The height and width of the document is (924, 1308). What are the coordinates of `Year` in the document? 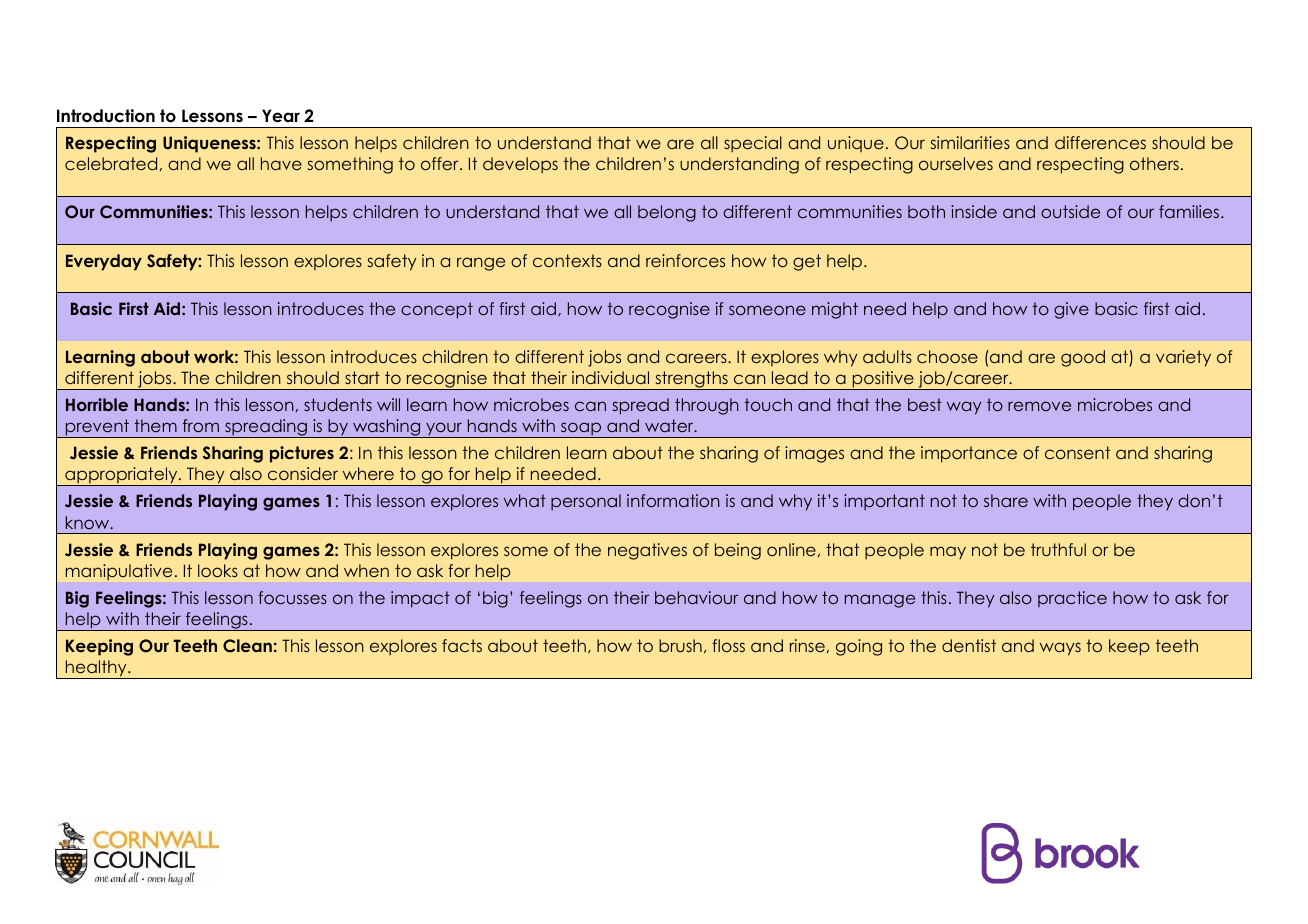 It's located at (281, 116).
